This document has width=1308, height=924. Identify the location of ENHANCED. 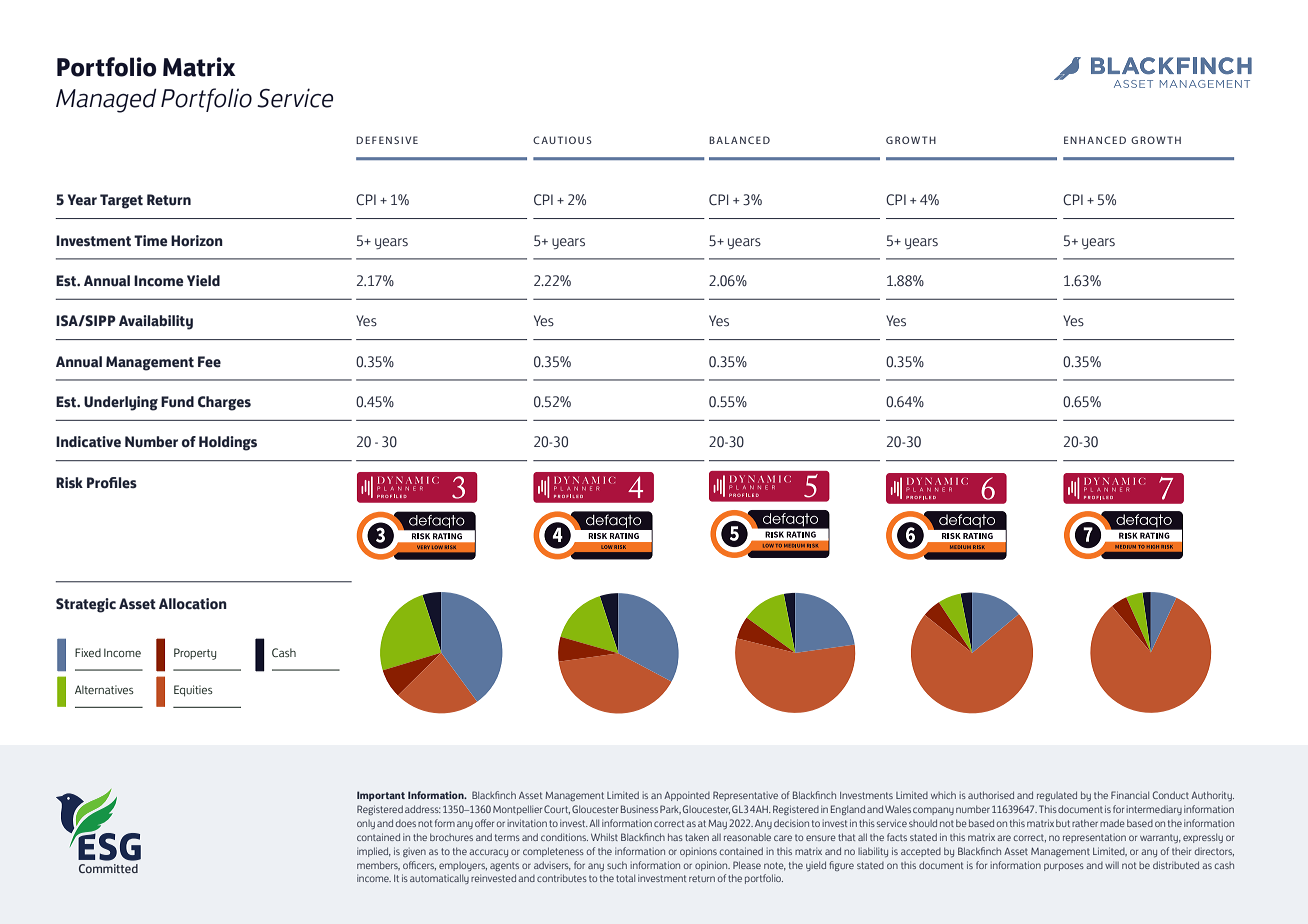
(1095, 140).
